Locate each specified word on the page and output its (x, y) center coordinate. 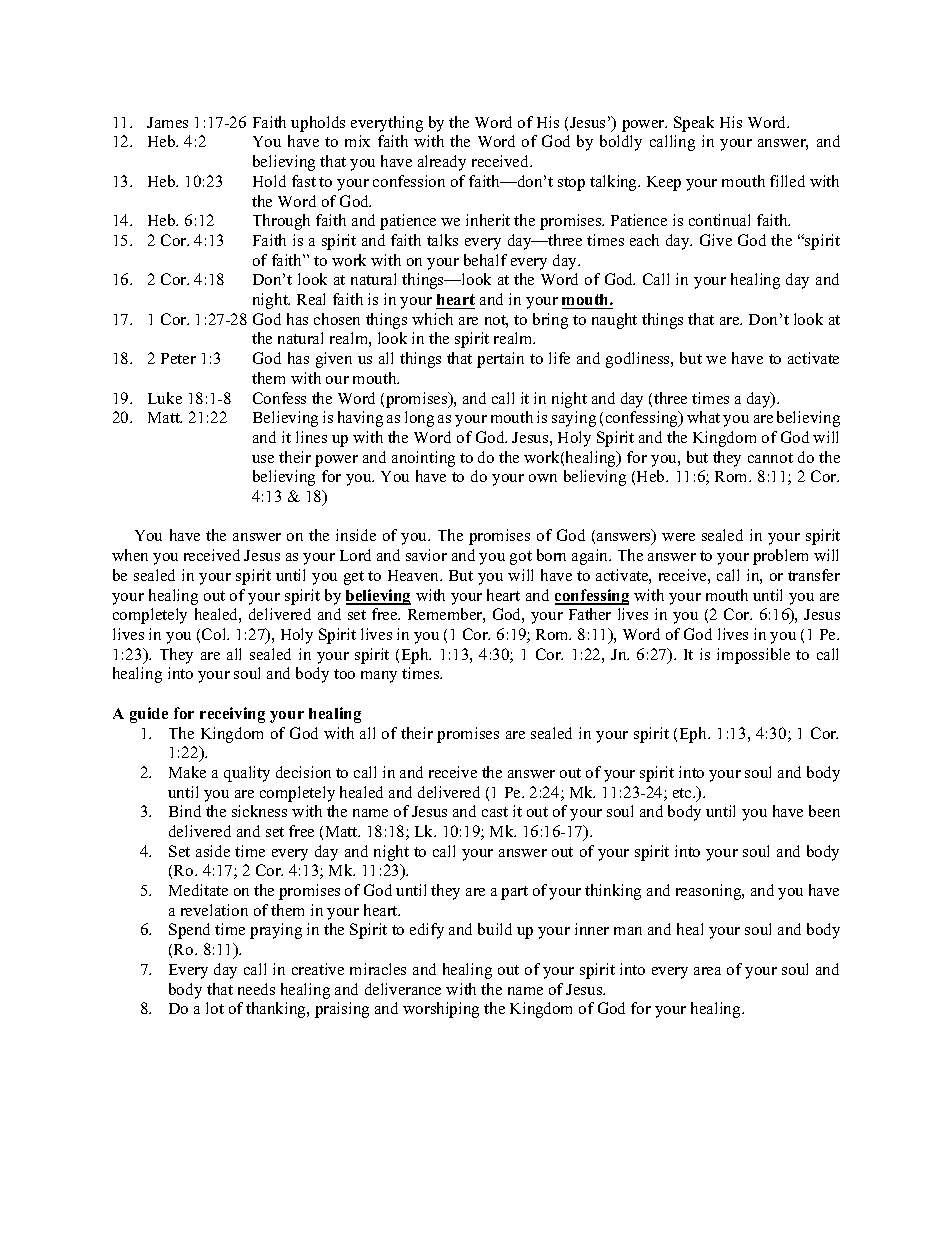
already (442, 163)
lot (215, 1008)
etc (683, 793)
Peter (178, 358)
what (703, 417)
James (167, 122)
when (130, 555)
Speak (694, 124)
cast (495, 812)
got (521, 558)
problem (780, 557)
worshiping (441, 1010)
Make (187, 772)
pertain (500, 360)
